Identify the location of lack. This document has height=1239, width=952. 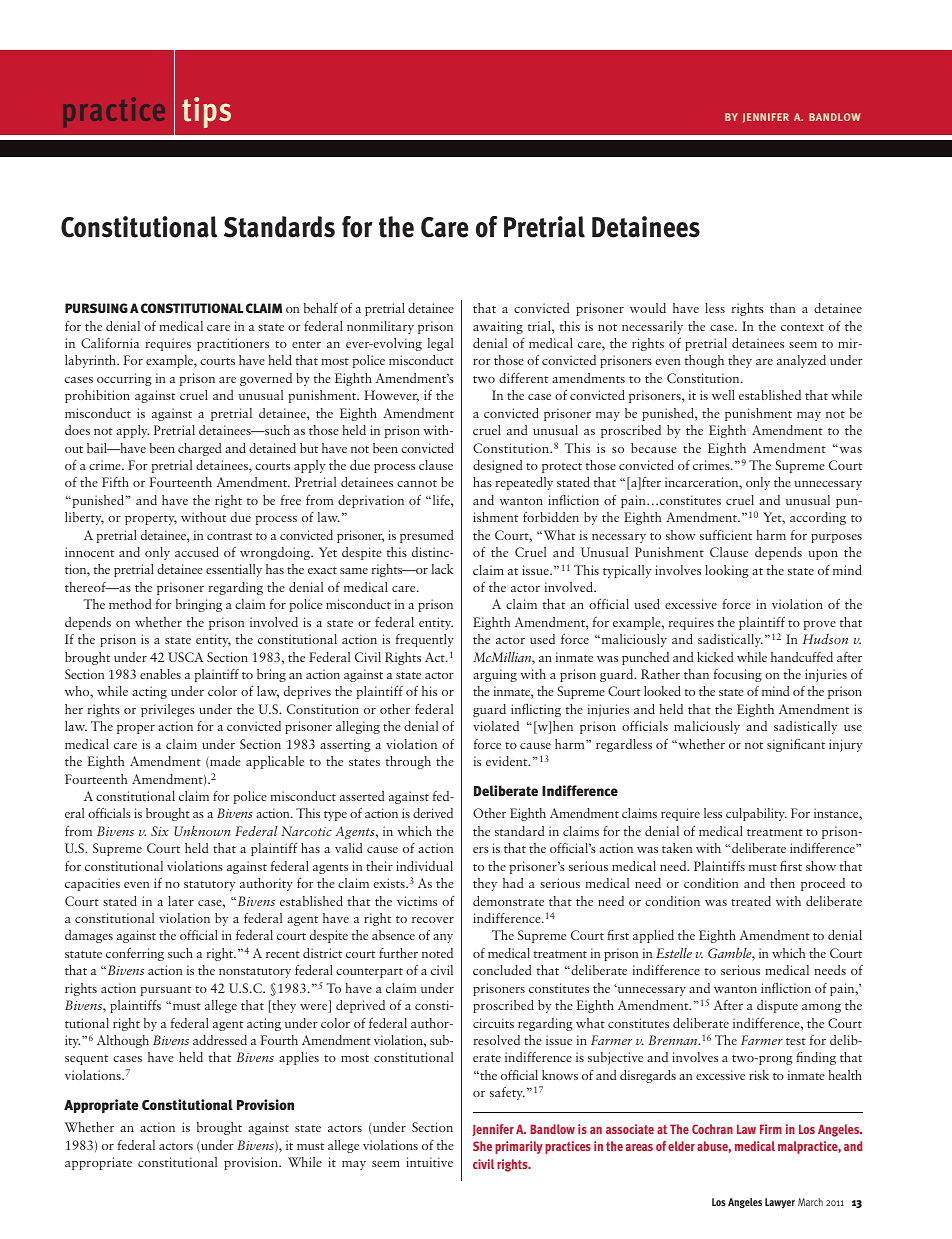
(443, 569).
